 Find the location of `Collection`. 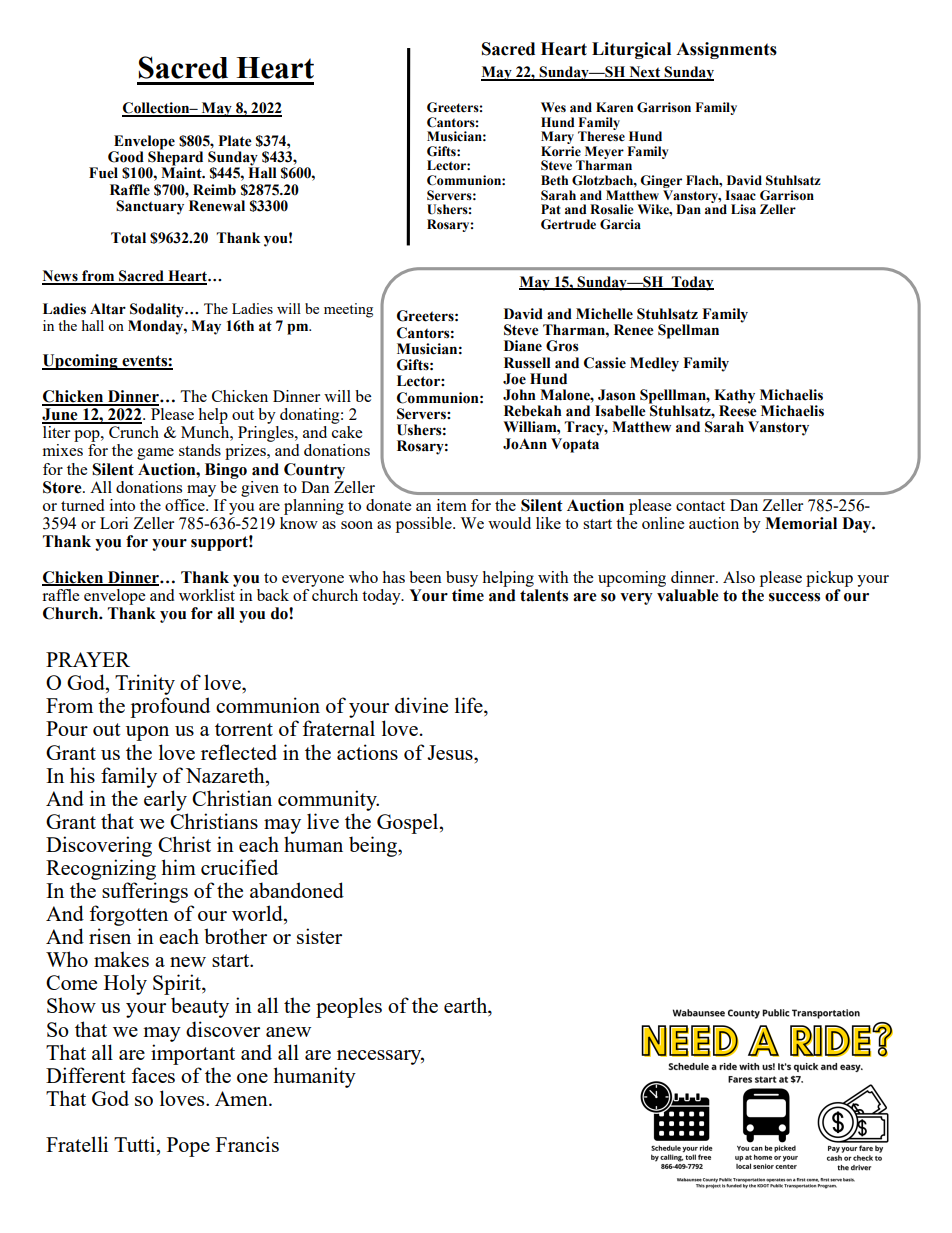

Collection is located at coordinates (157, 109).
